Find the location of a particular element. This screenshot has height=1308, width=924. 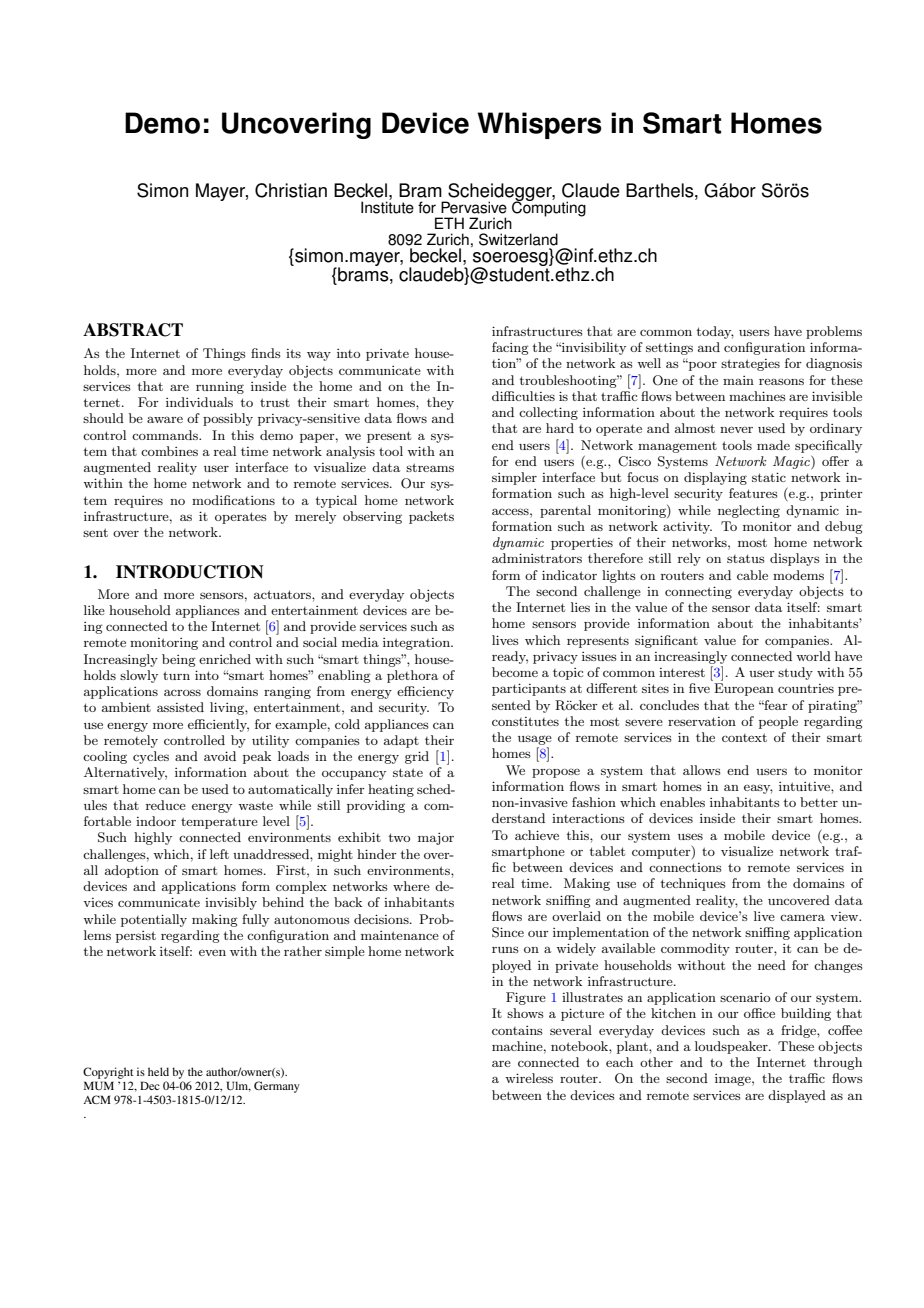

they is located at coordinates (440, 403).
